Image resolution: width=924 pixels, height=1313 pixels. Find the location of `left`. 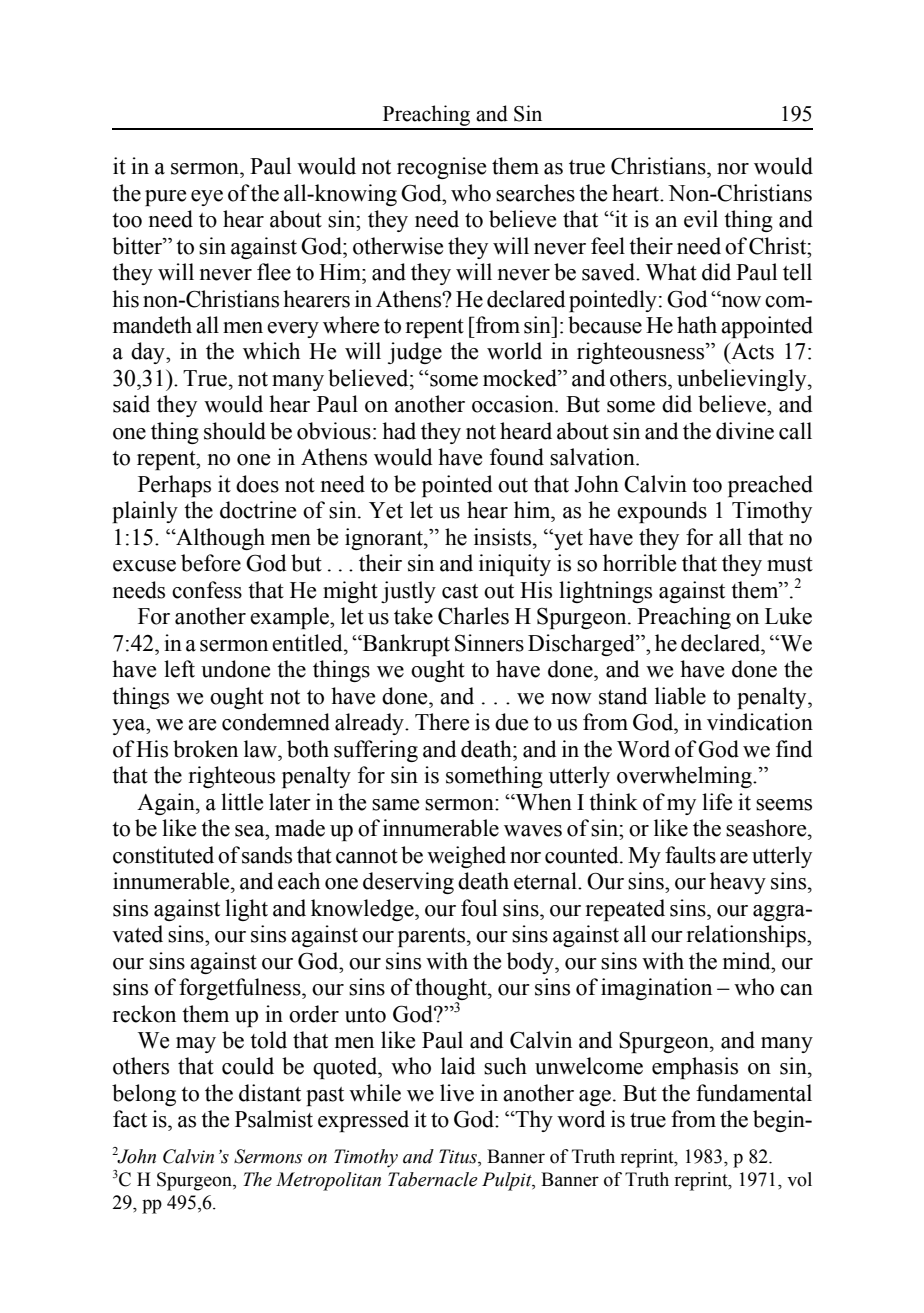

left is located at coordinates (179, 669).
